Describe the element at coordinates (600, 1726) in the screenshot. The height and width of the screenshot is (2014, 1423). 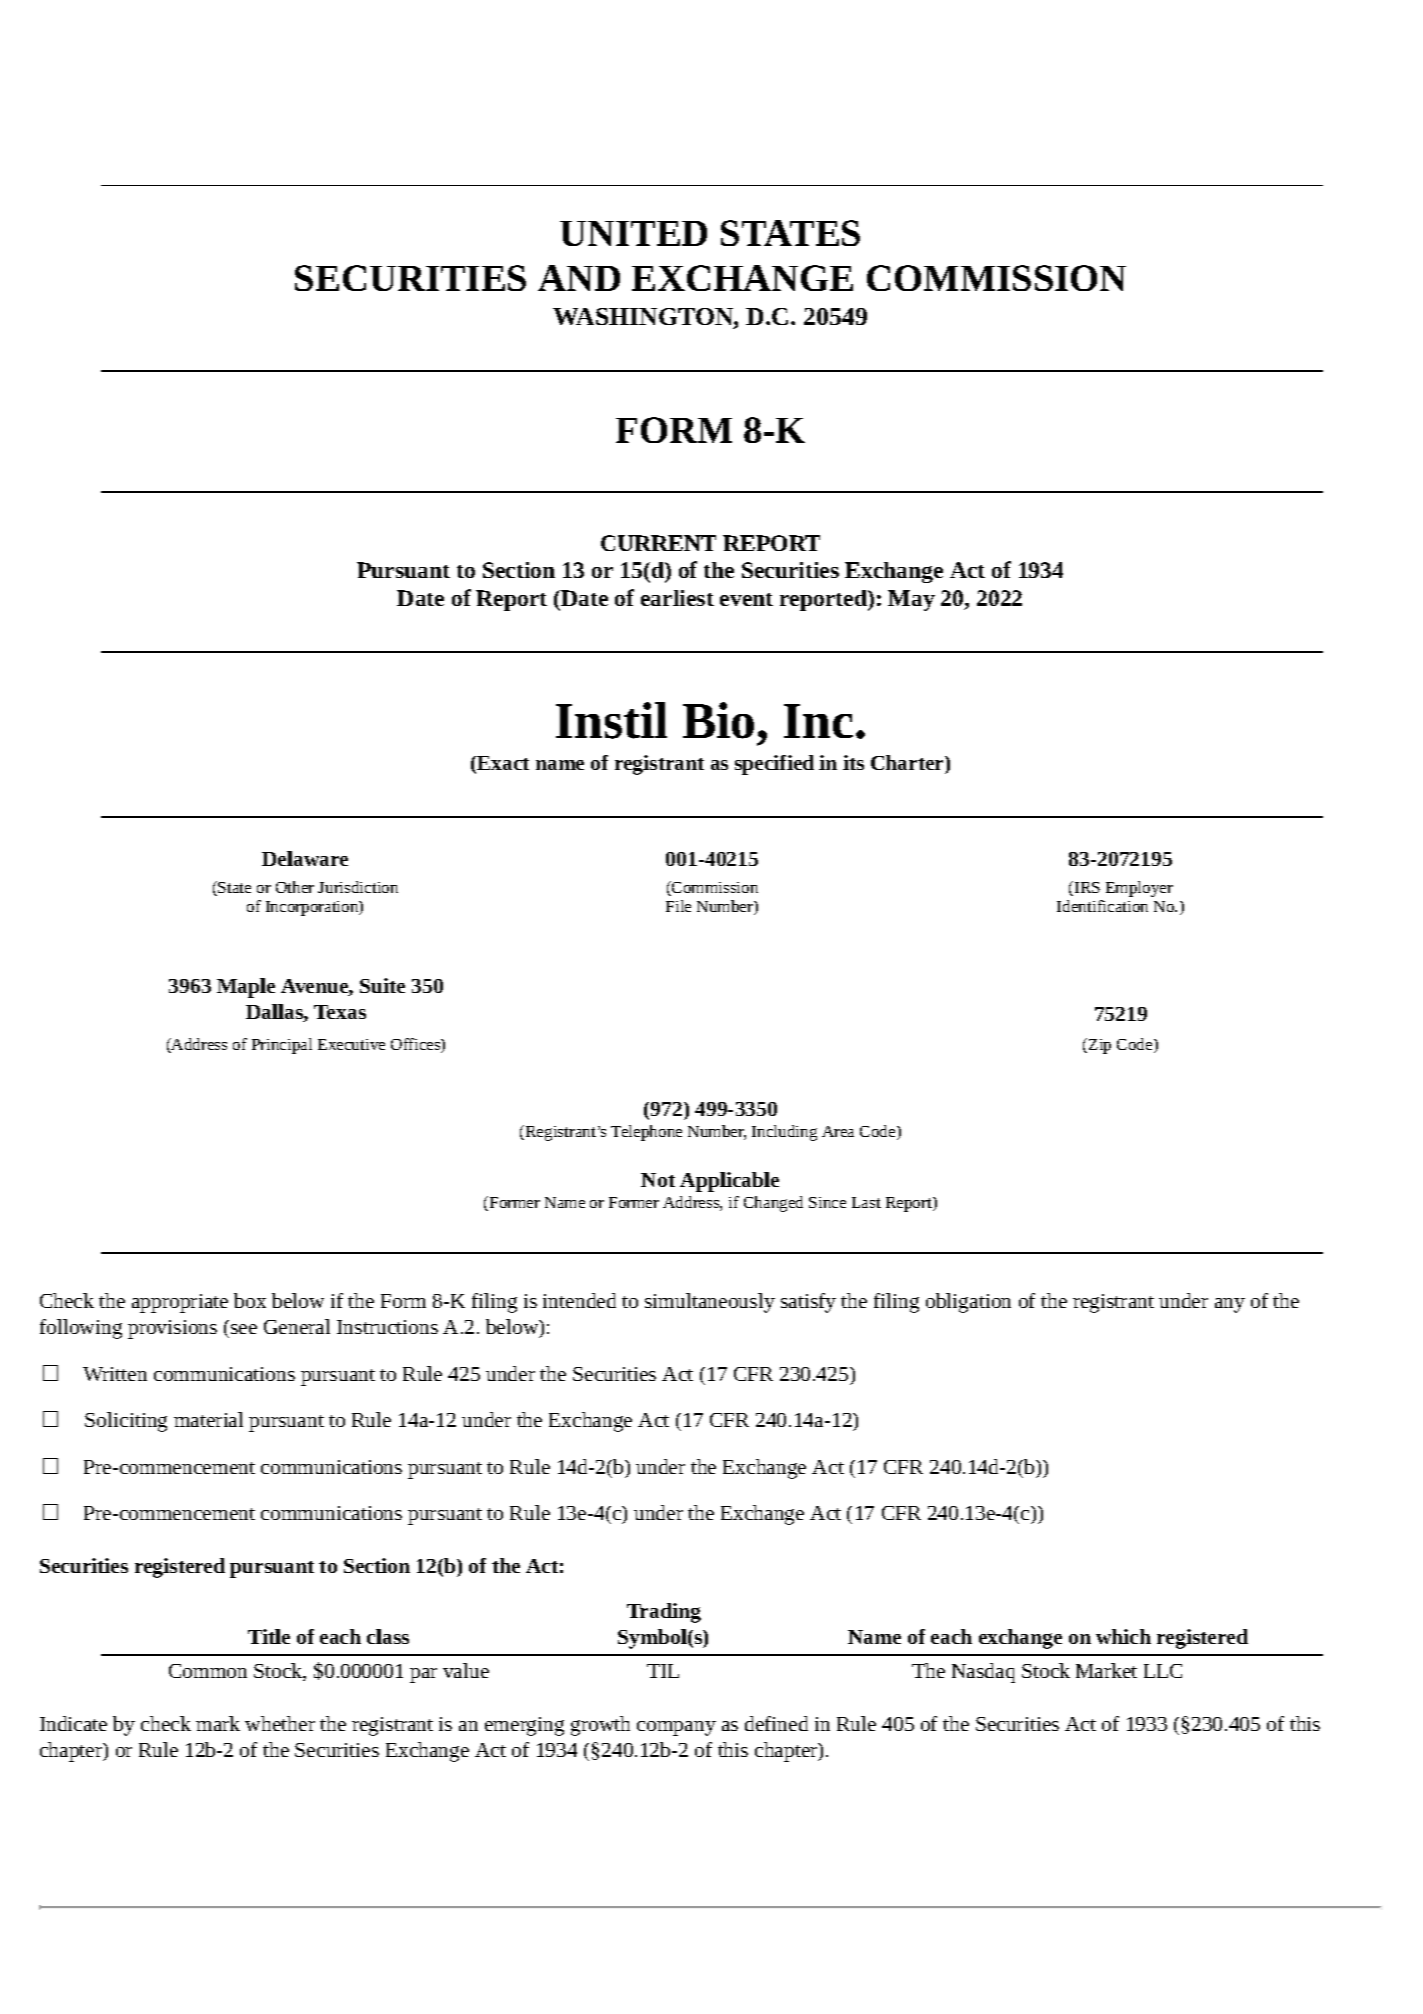
I see `growth` at that location.
